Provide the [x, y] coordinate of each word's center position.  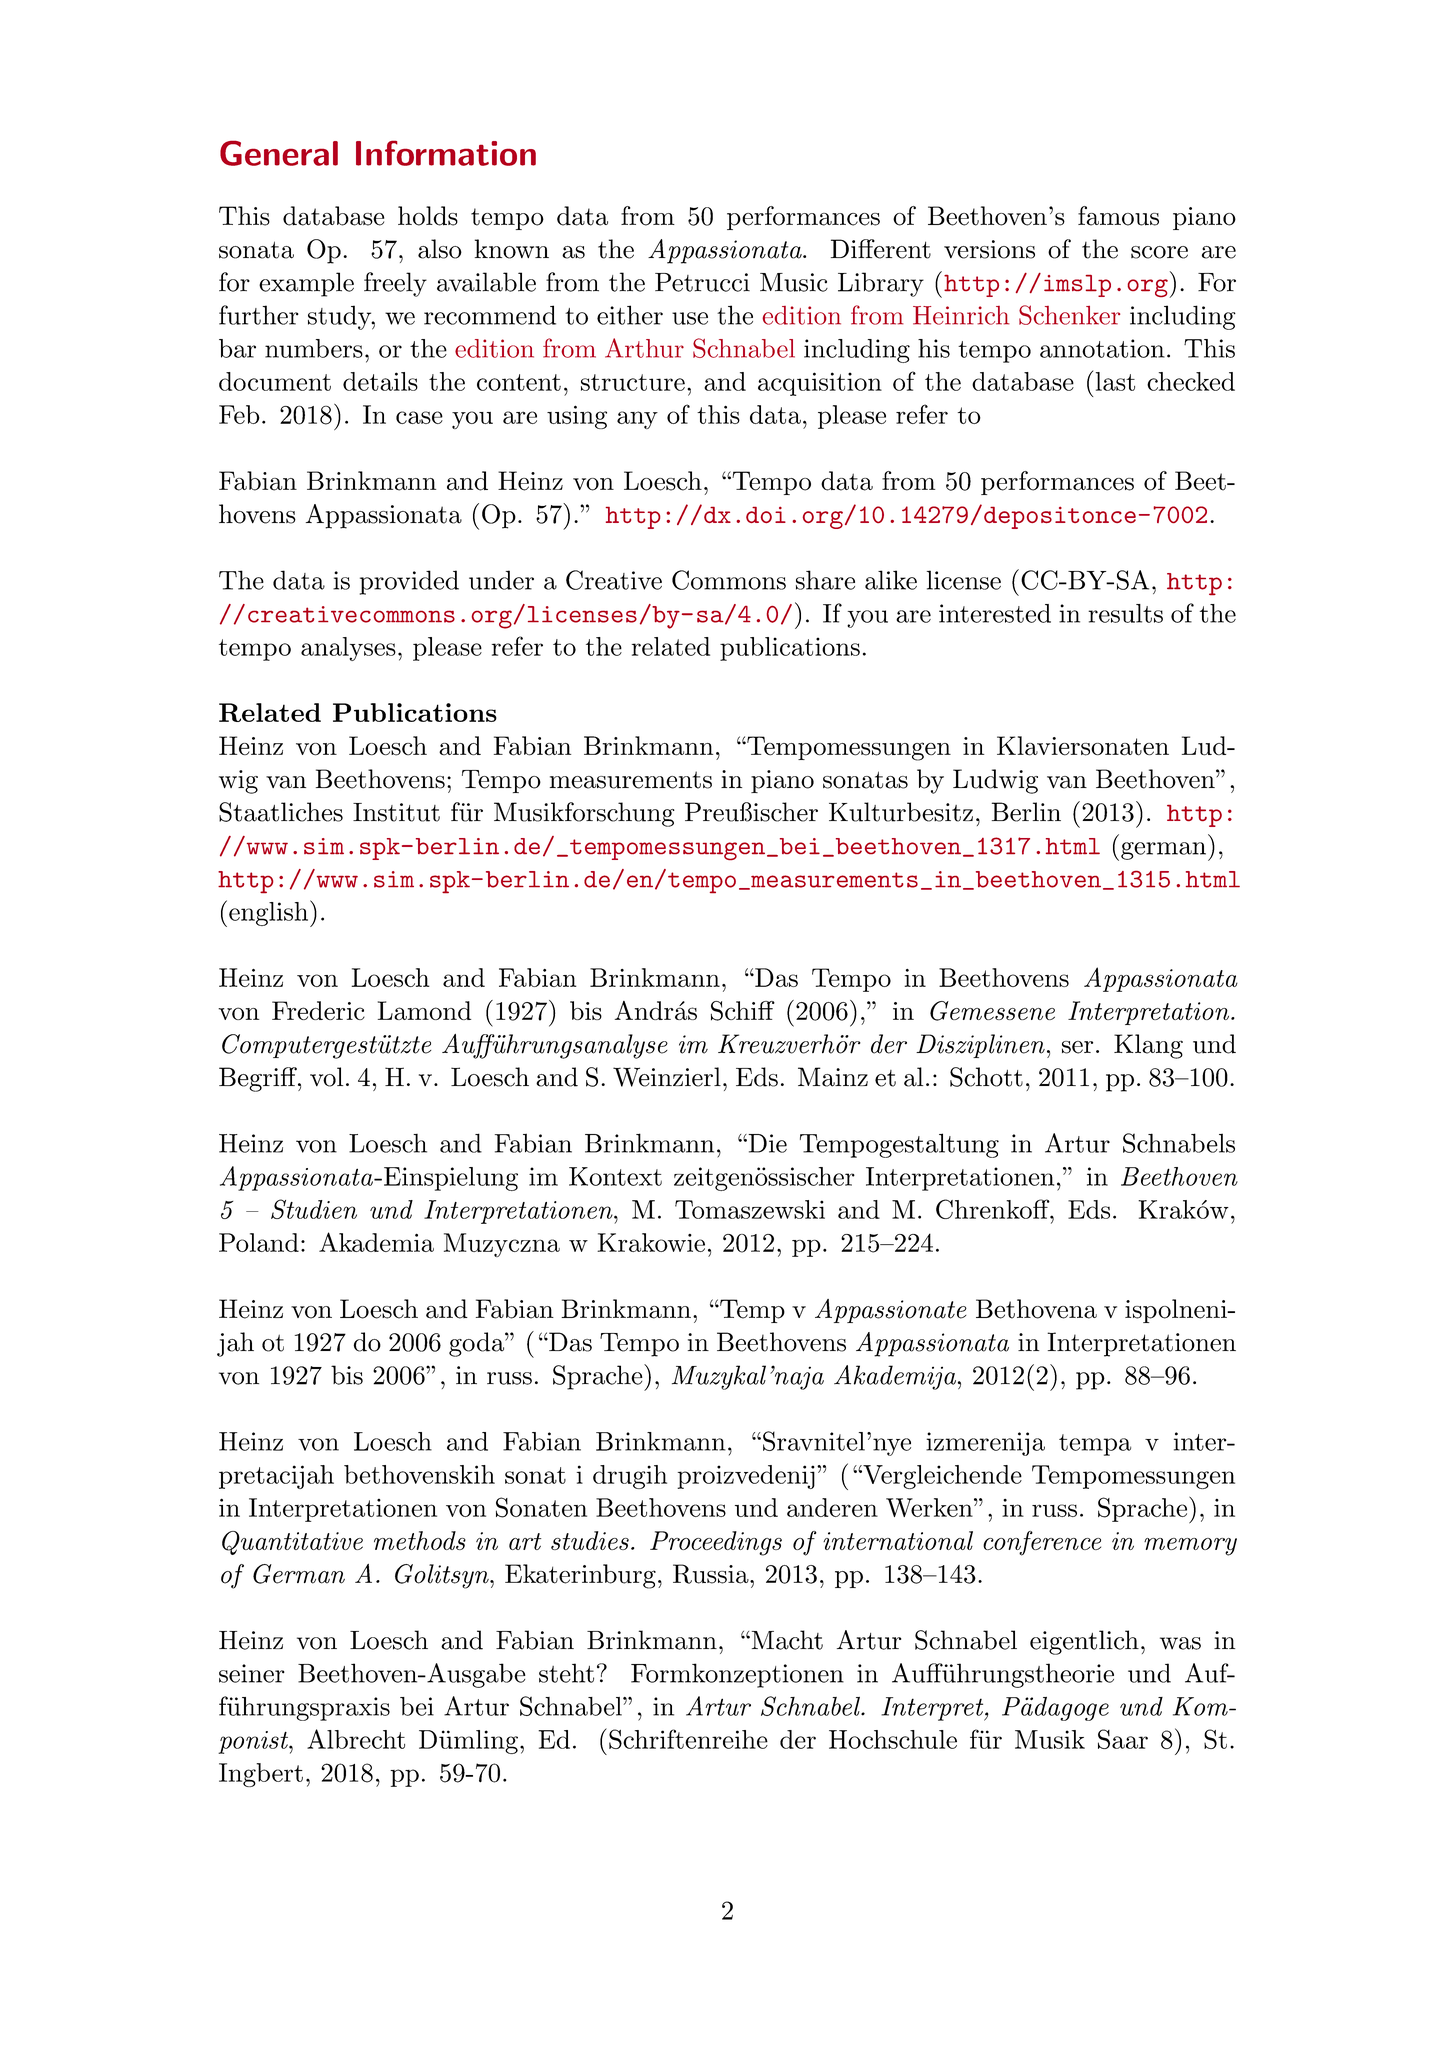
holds [428, 216]
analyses [348, 649]
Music [794, 282]
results [1125, 613]
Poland [259, 1242]
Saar [1123, 1739]
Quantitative [292, 1543]
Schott [986, 1077]
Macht [786, 1640]
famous [1118, 216]
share [825, 580]
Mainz [833, 1077]
